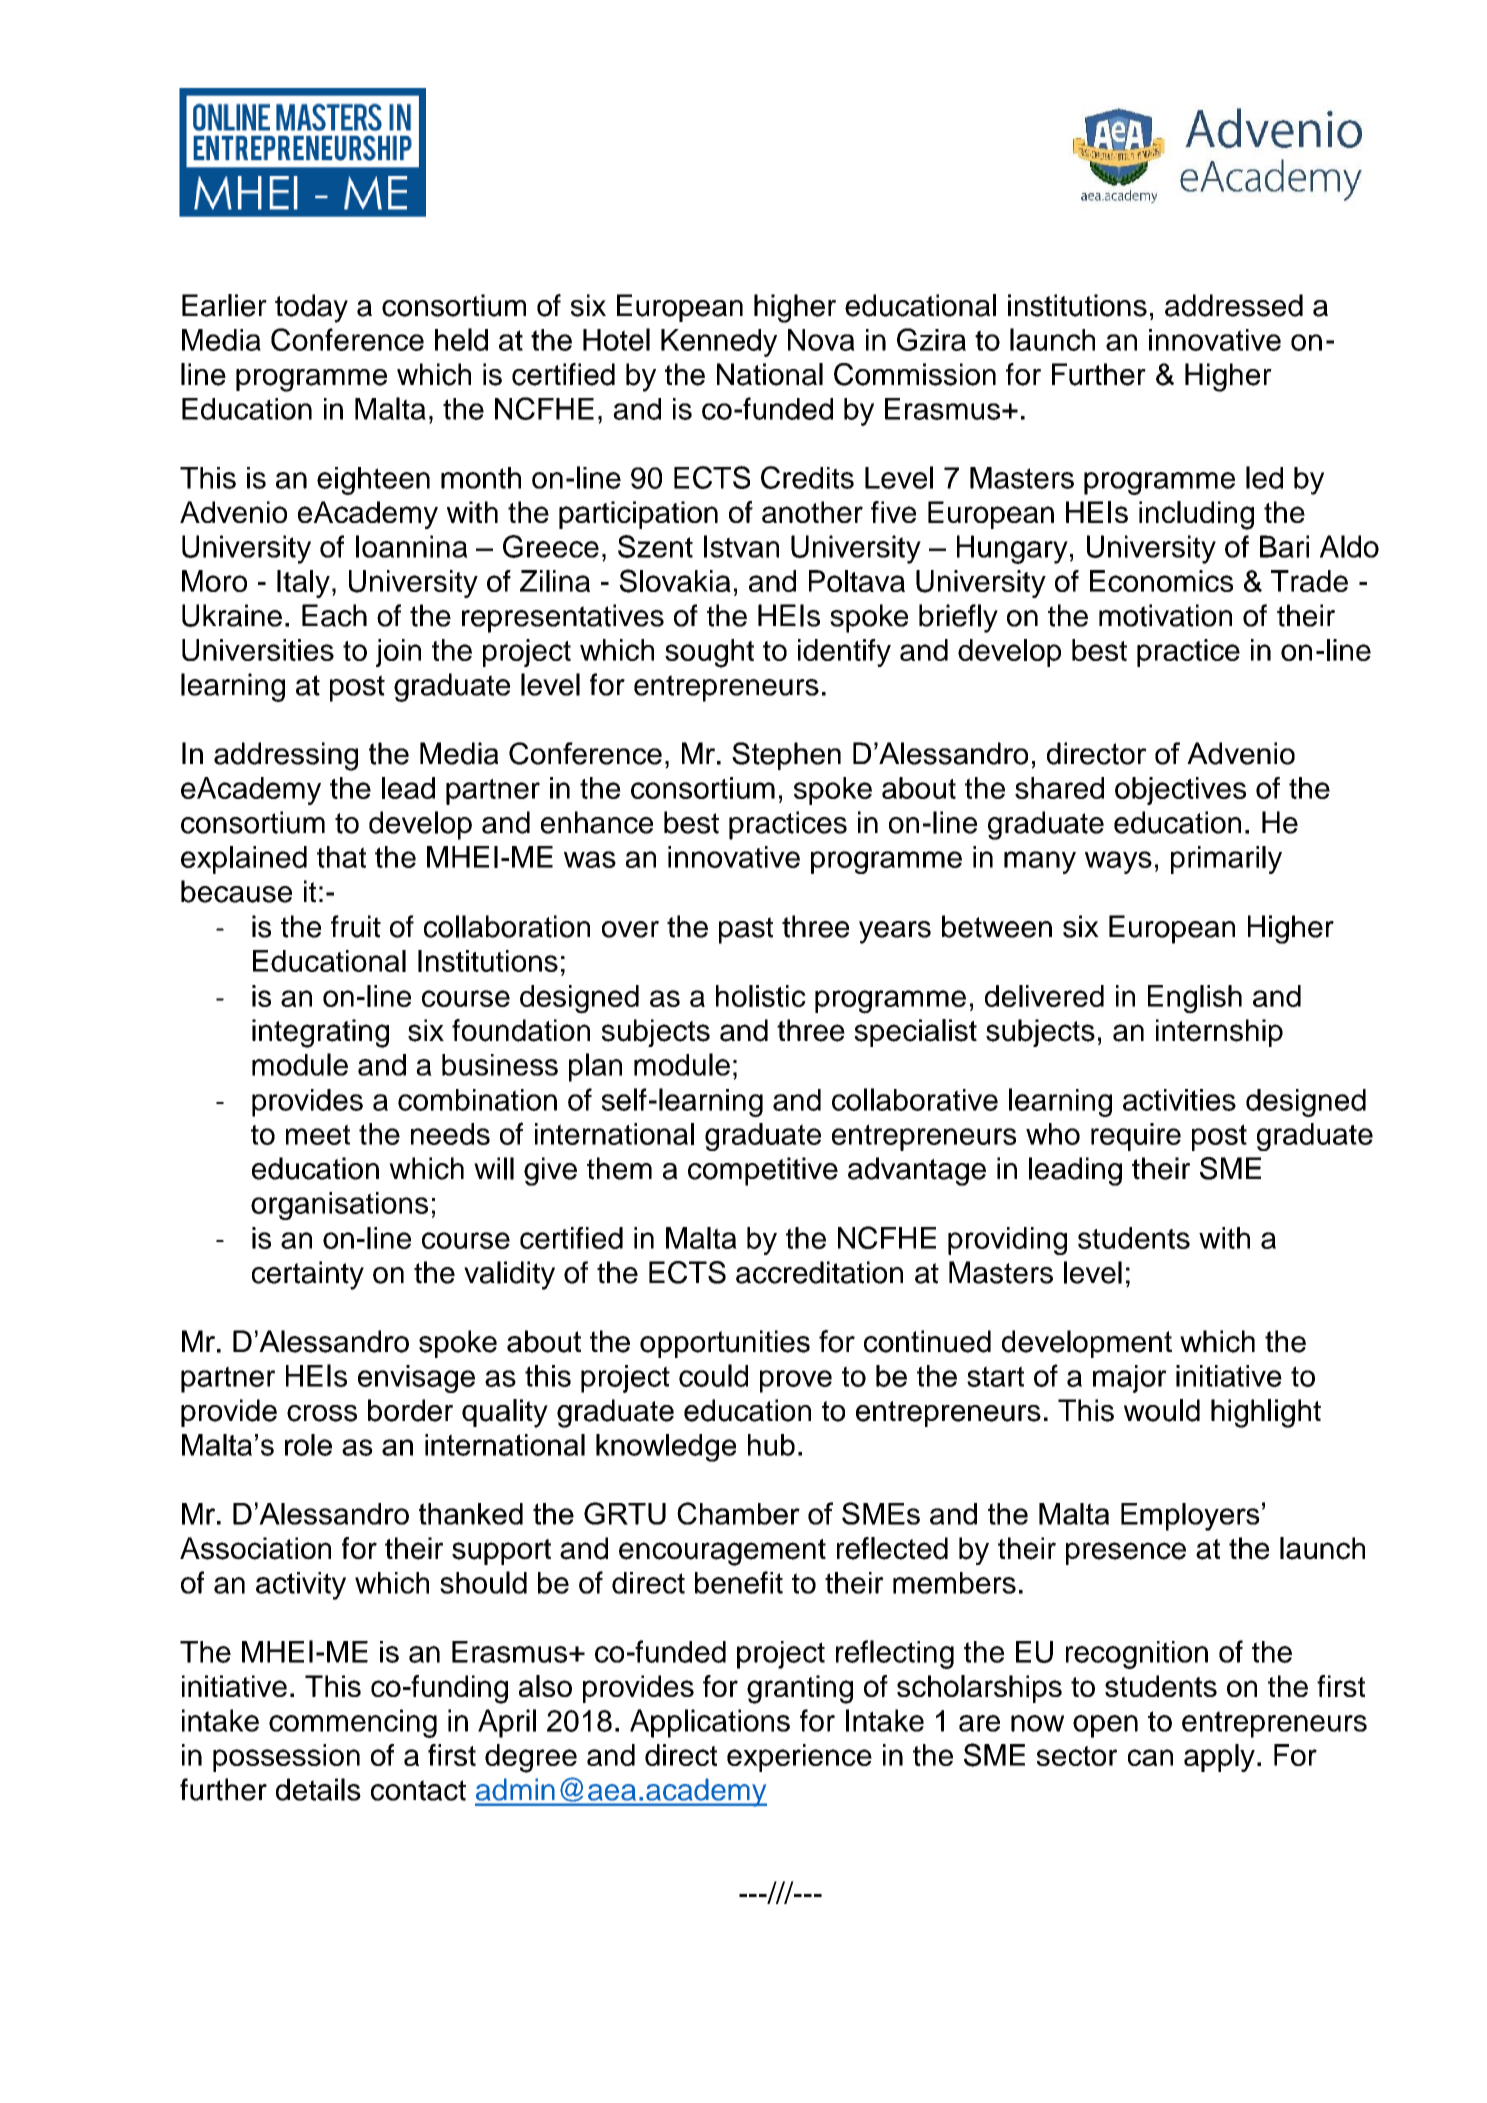  I want to click on integrating, so click(320, 1033).
